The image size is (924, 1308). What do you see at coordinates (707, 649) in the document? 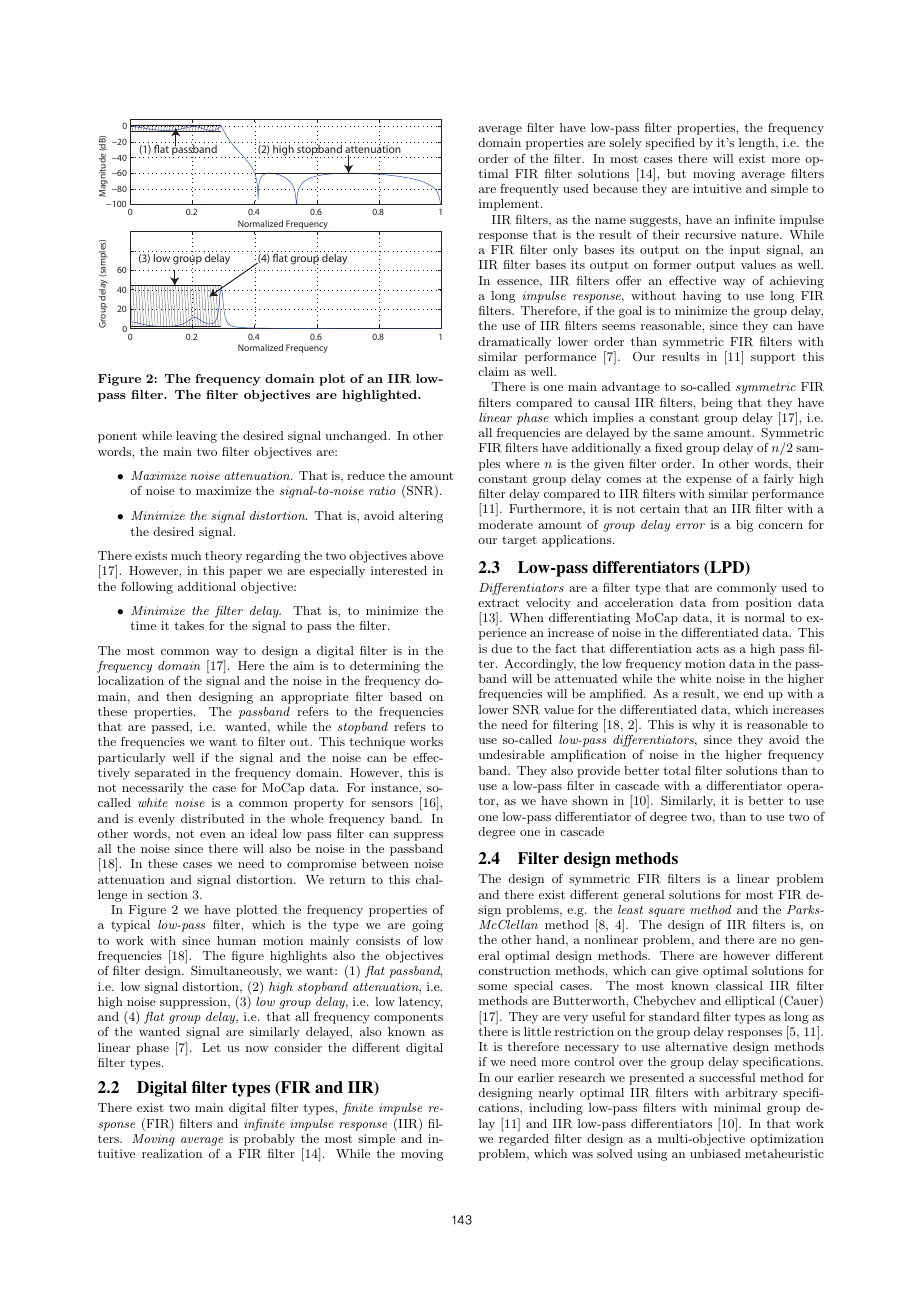
I see `acts` at bounding box center [707, 649].
